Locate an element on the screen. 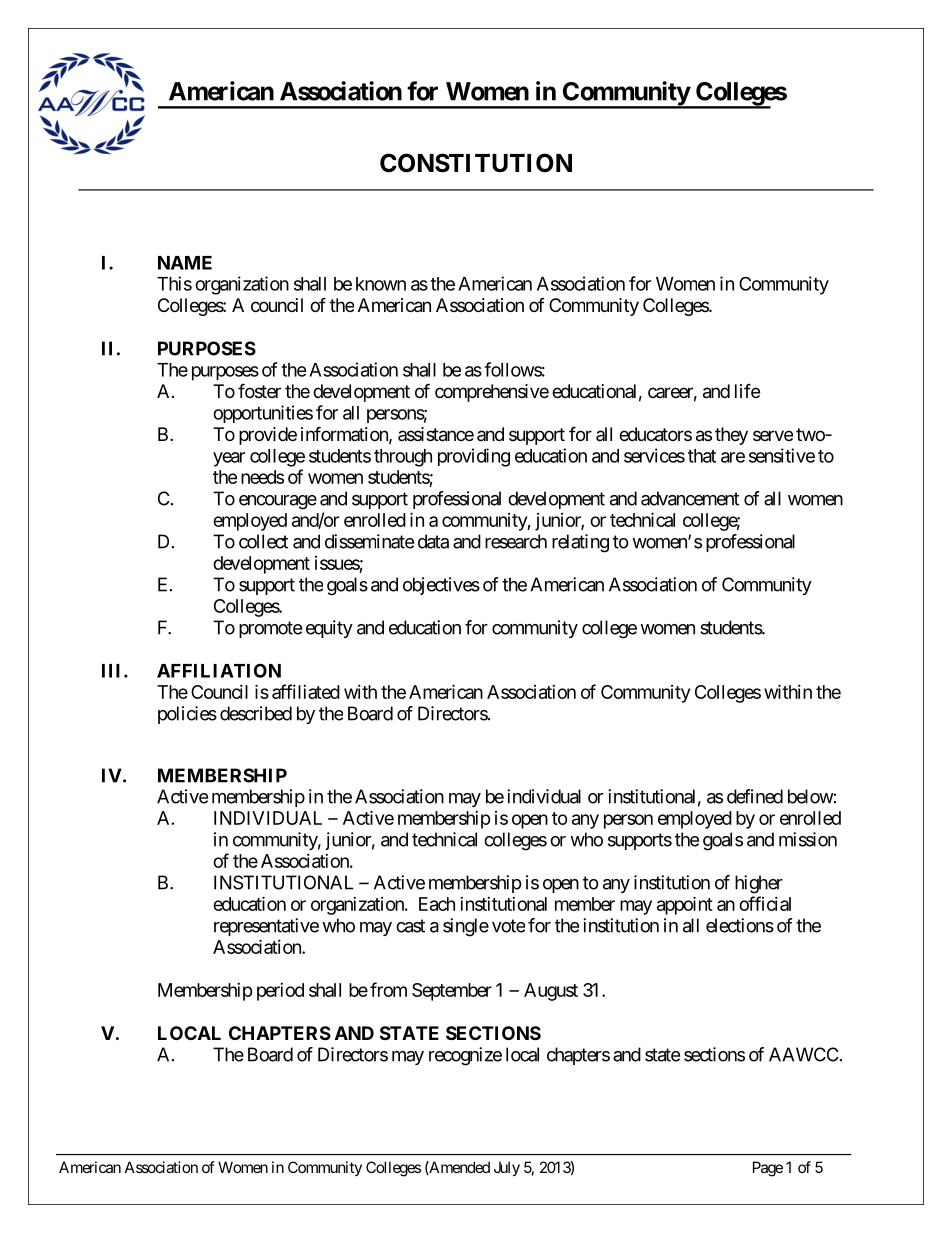 This screenshot has width=952, height=1233. period is located at coordinates (280, 992).
